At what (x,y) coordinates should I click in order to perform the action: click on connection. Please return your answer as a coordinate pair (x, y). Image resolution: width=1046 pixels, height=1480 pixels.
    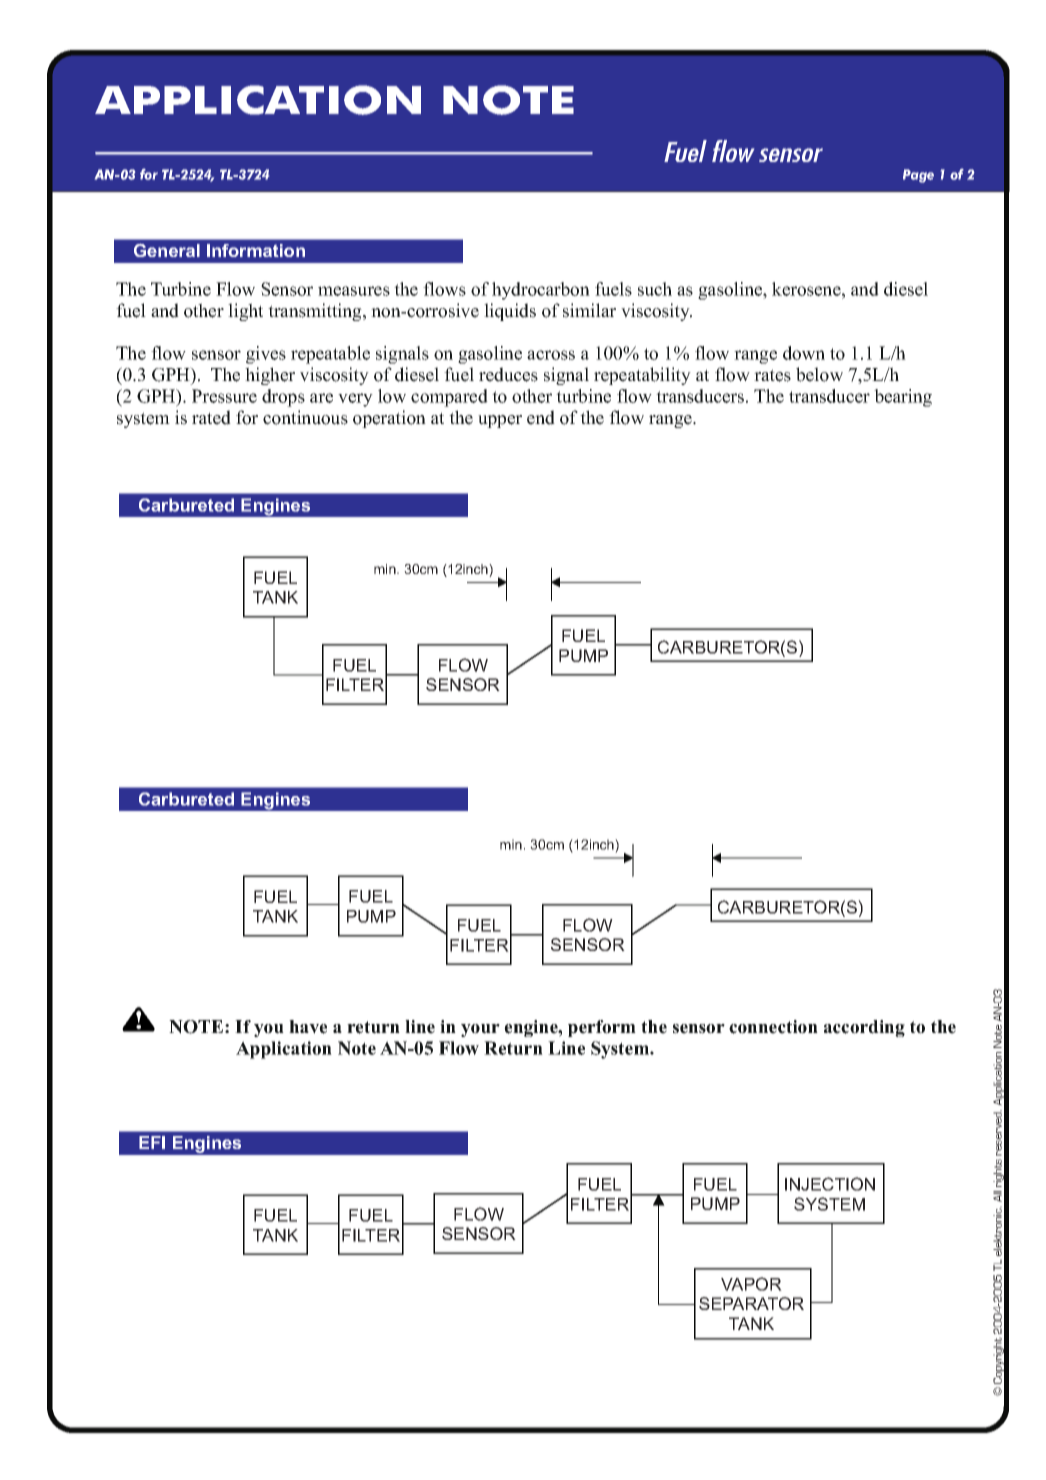
    Looking at the image, I should click on (773, 1027).
